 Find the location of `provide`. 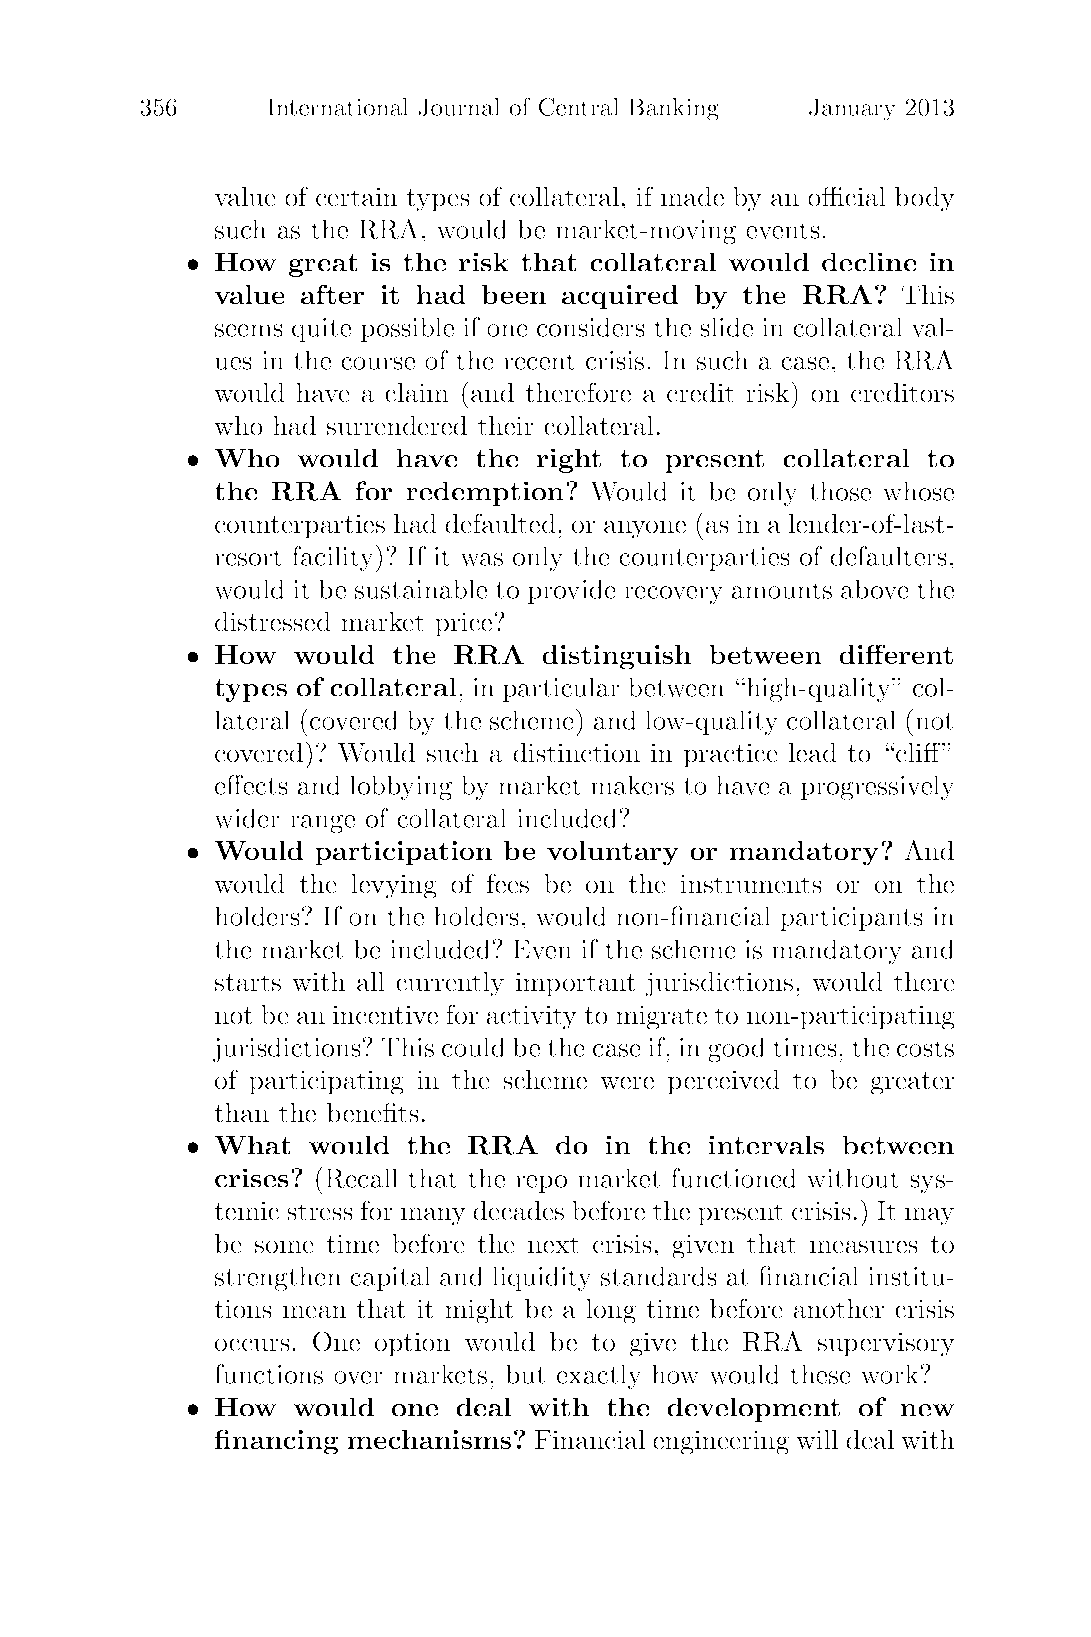

provide is located at coordinates (572, 591).
